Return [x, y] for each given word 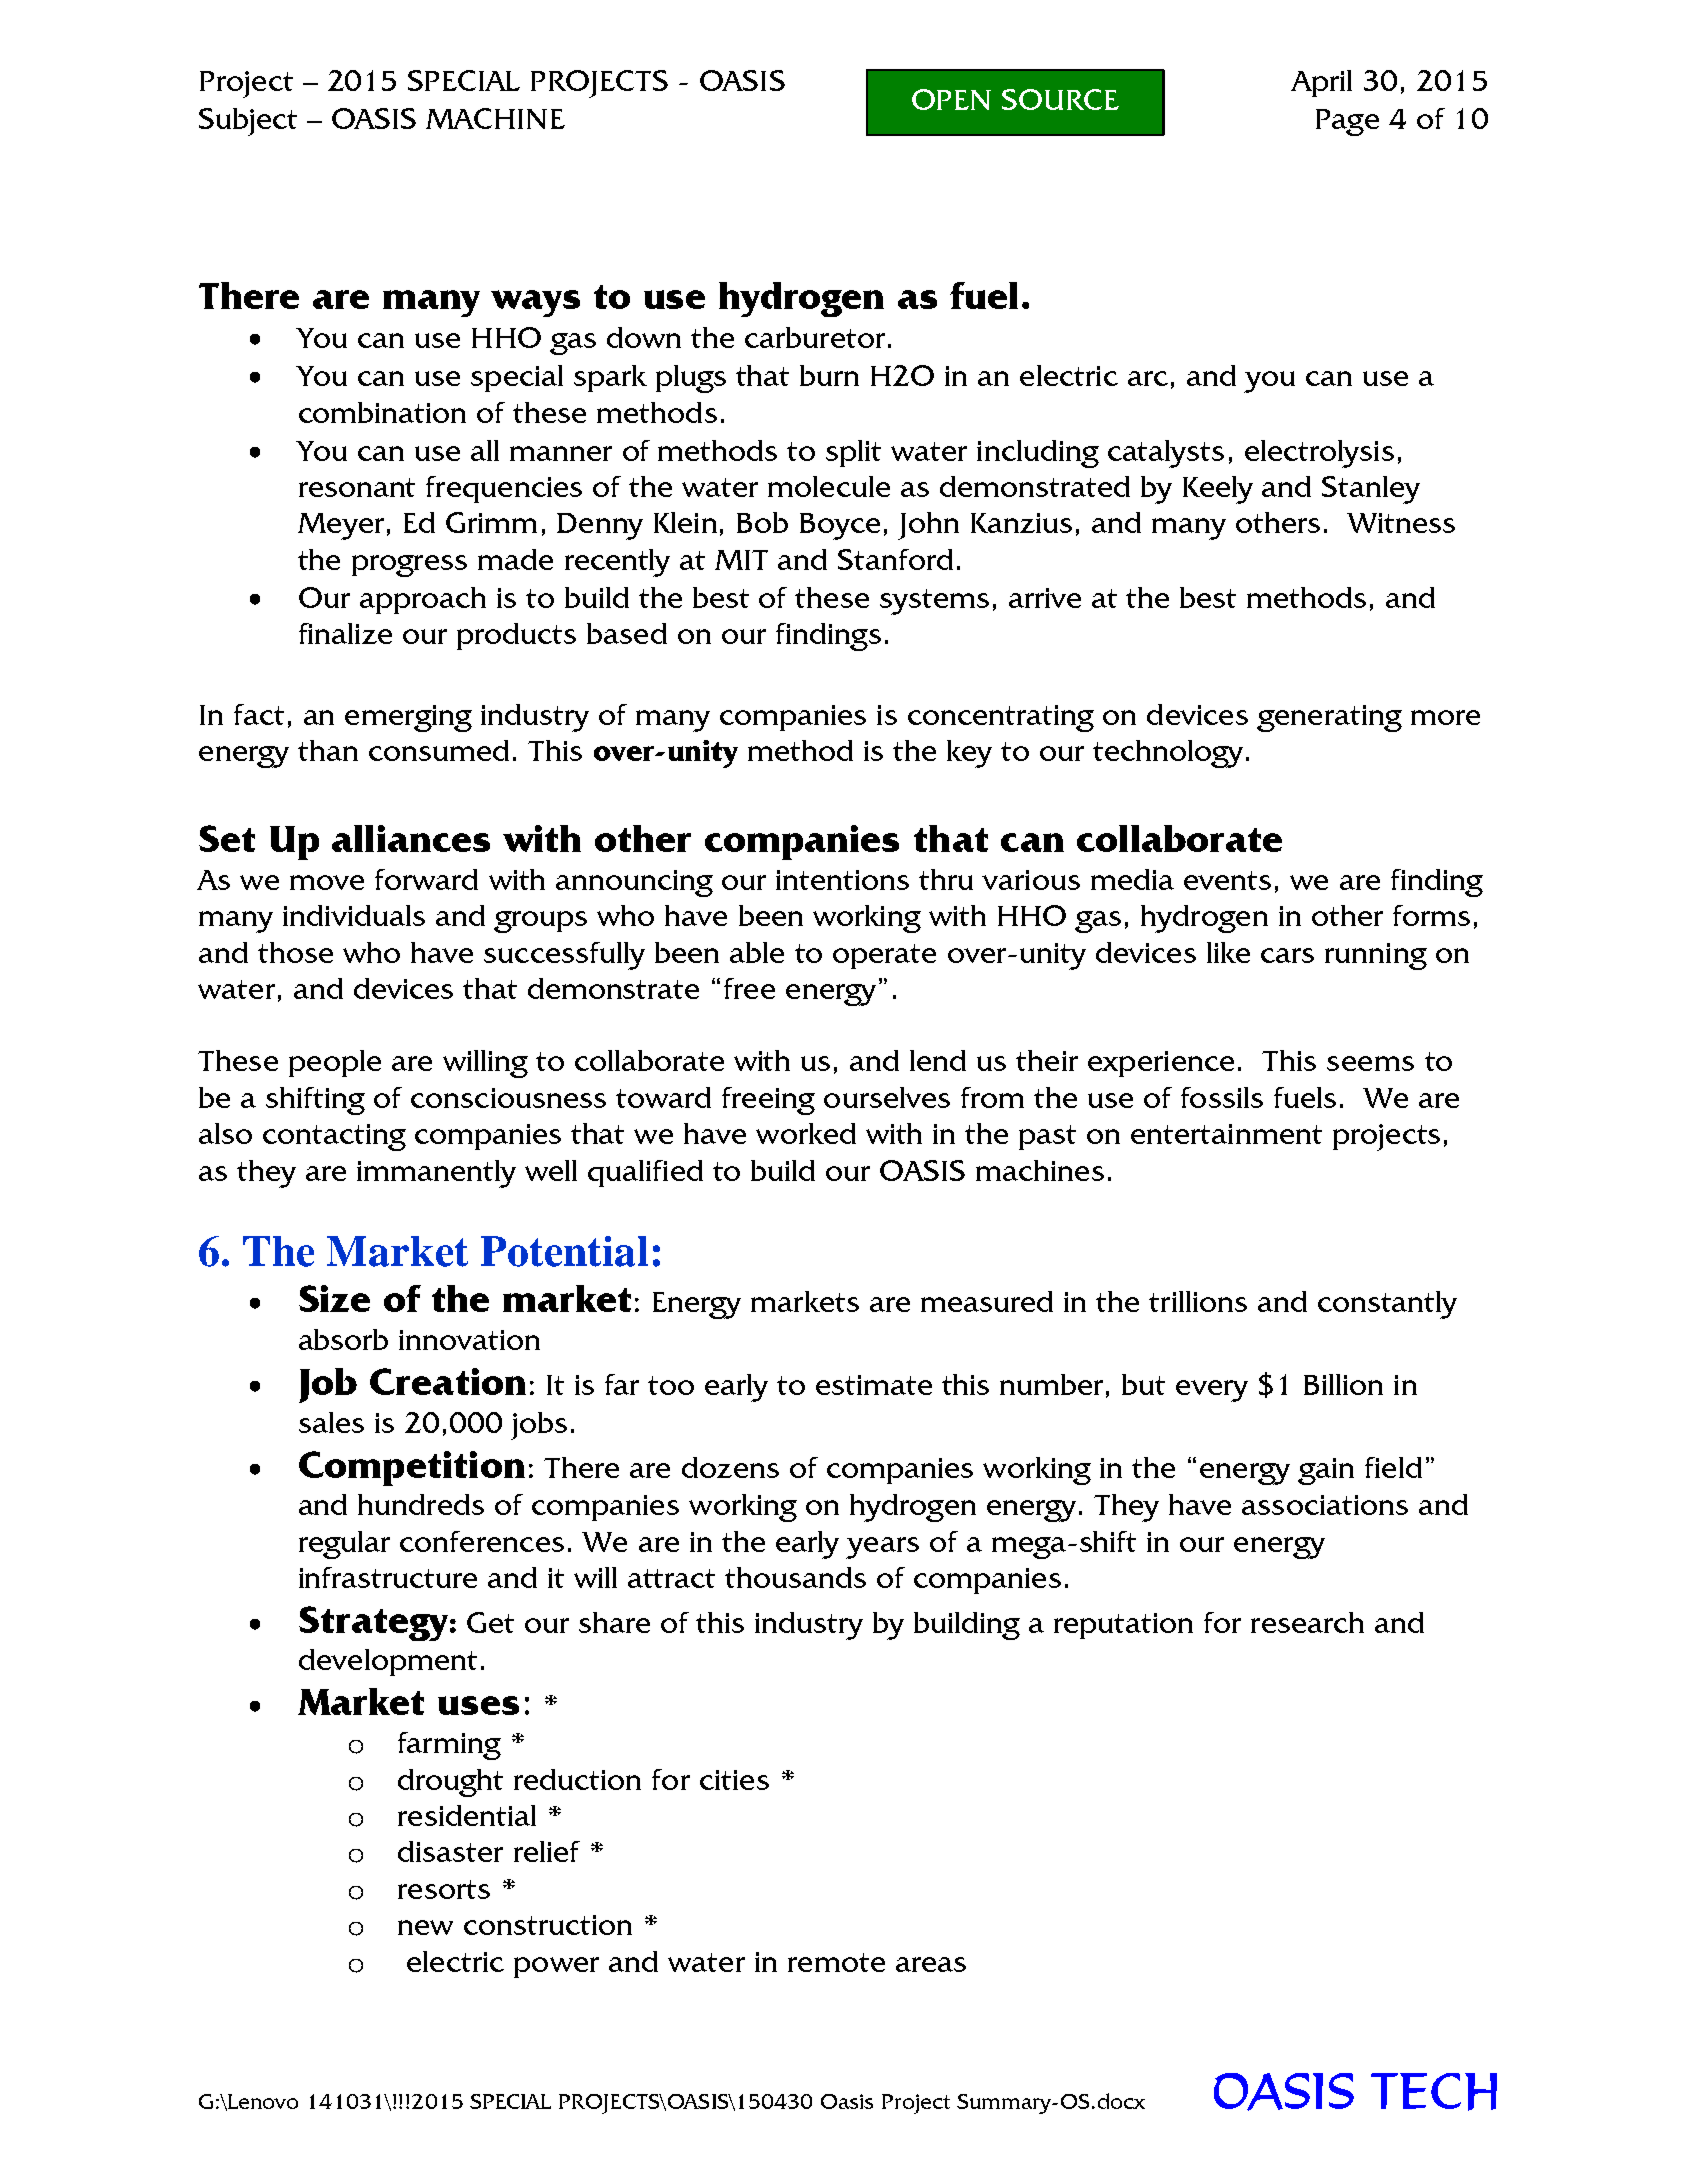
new [425, 1927]
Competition [412, 1468]
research [1307, 1622]
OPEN [951, 99]
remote [836, 1962]
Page [1347, 122]
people [335, 1063]
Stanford [895, 559]
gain [1326, 1471]
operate [884, 956]
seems [1370, 1063]
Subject [248, 122]
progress [409, 566]
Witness [1401, 523]
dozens [730, 1467]
